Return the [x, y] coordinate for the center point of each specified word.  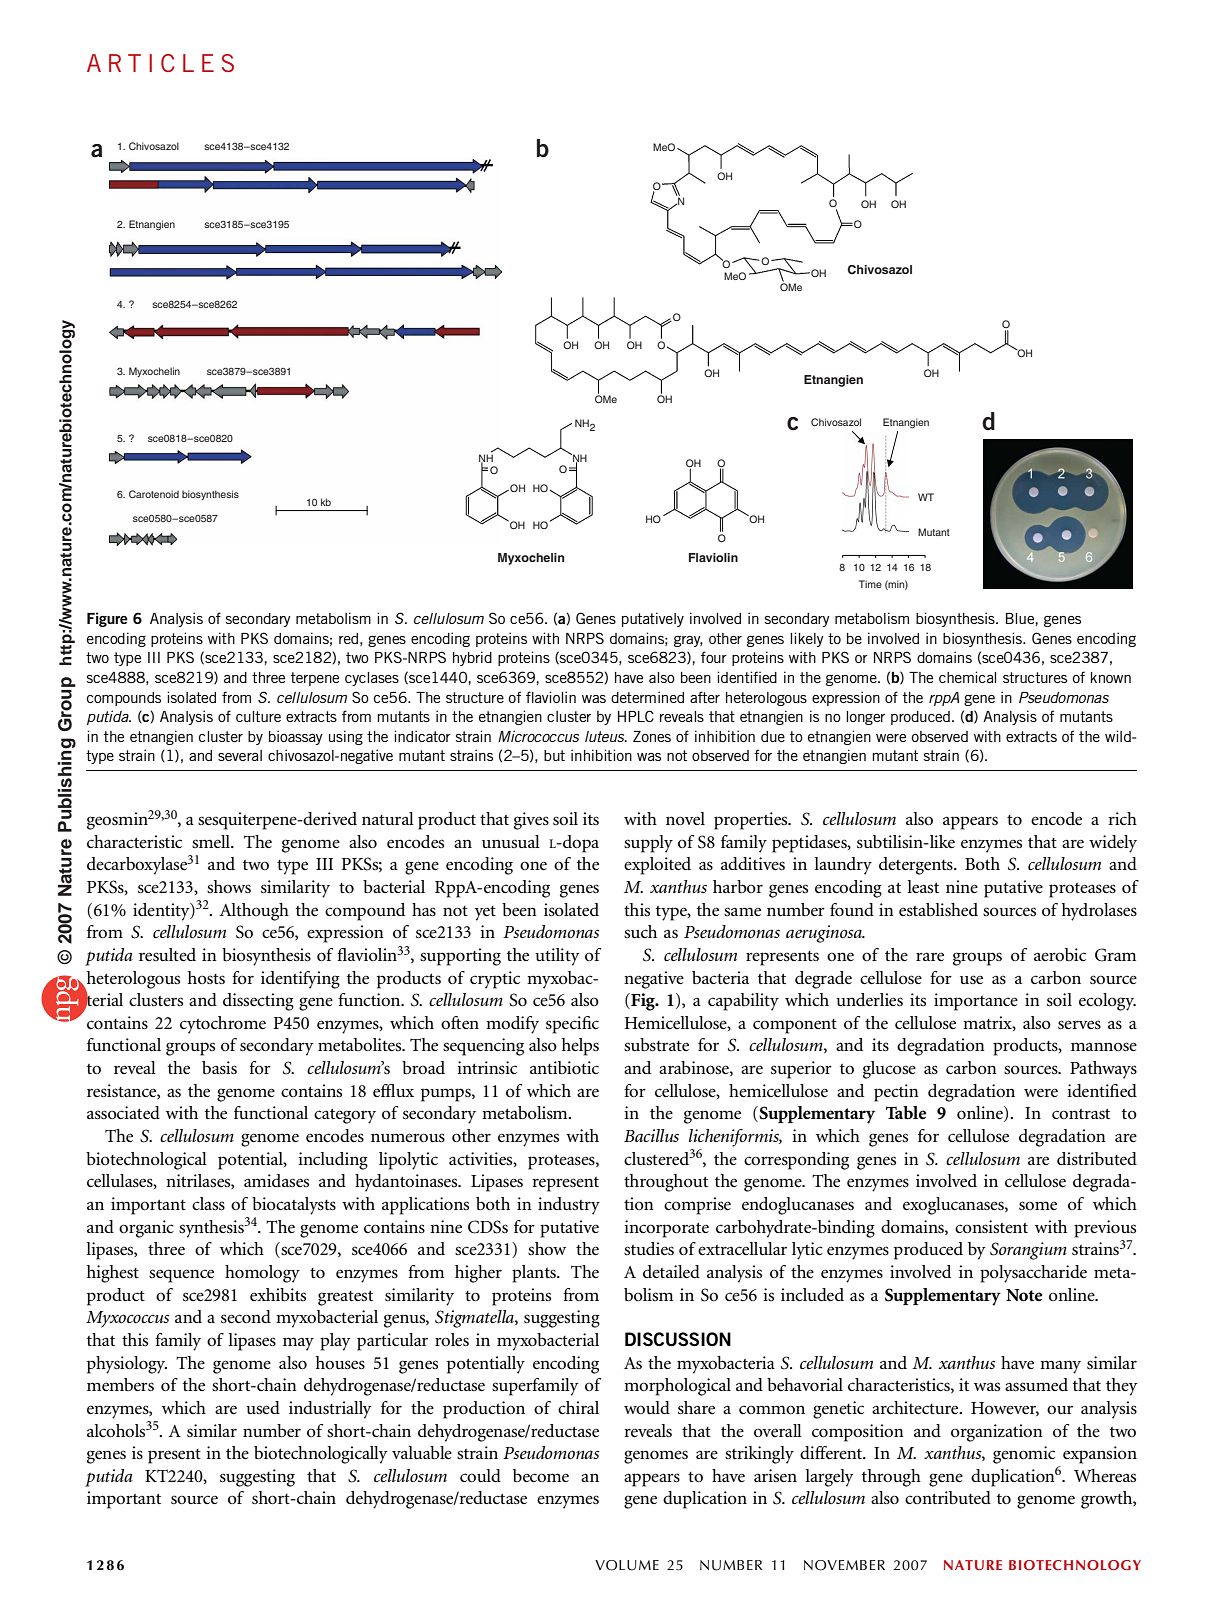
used [263, 1407]
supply [648, 844]
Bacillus [651, 1135]
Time [870, 584]
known [1111, 677]
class [208, 1203]
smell [212, 841]
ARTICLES [160, 63]
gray [688, 641]
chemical [967, 677]
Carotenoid [154, 494]
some [1038, 1205]
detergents [917, 866]
